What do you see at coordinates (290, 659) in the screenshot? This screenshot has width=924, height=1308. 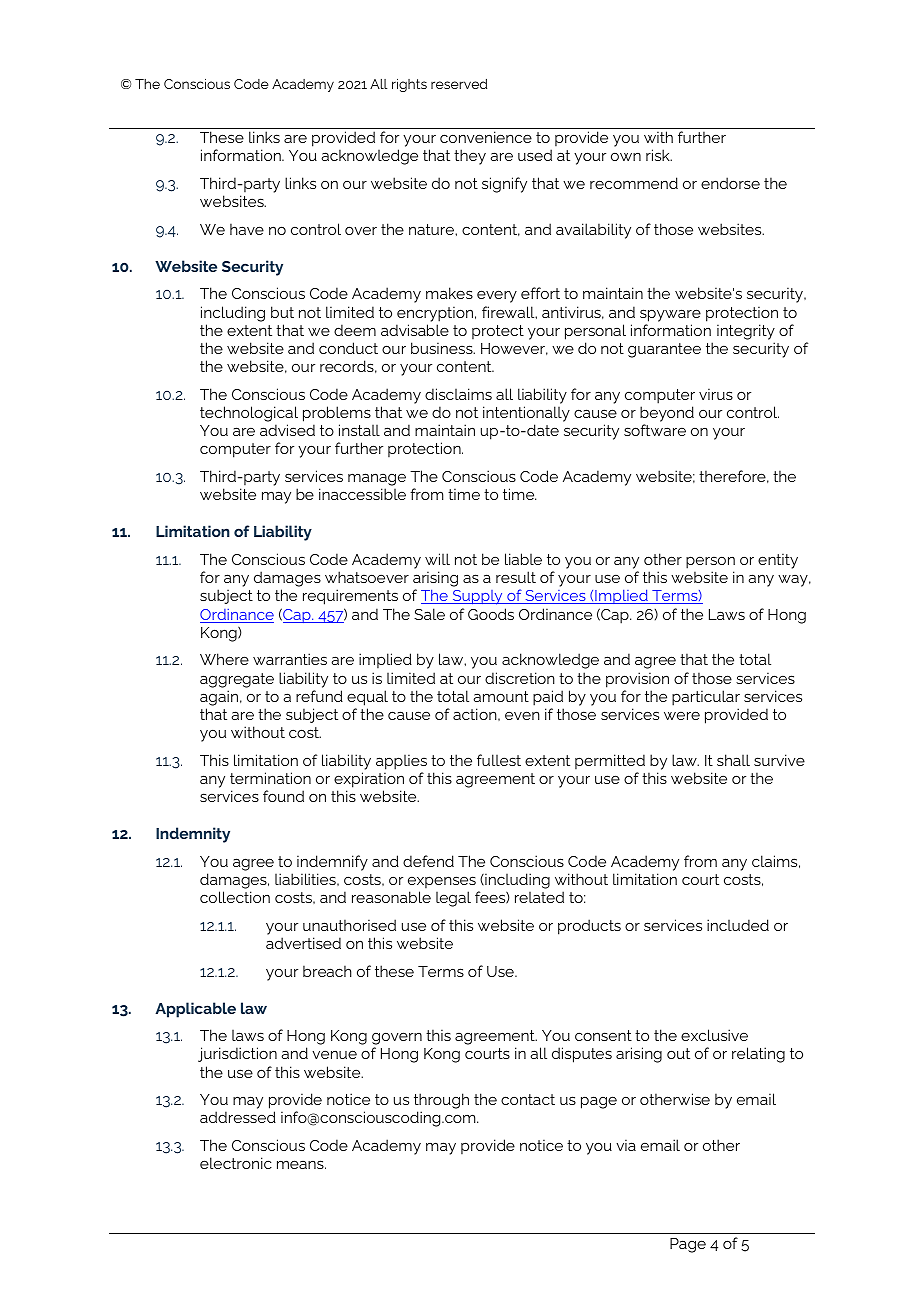 I see `warranties` at bounding box center [290, 659].
